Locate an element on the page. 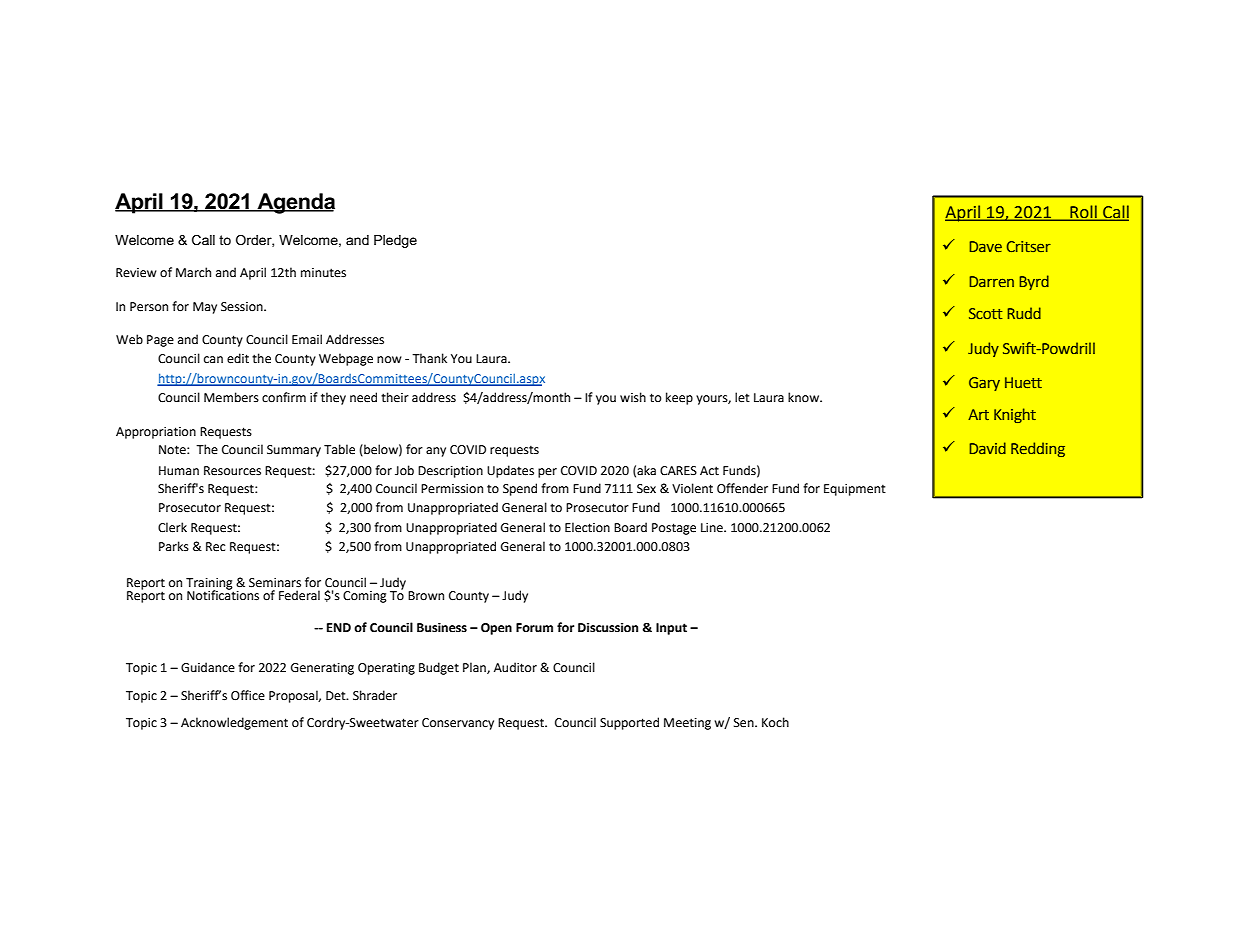  Discussion is located at coordinates (608, 628).
